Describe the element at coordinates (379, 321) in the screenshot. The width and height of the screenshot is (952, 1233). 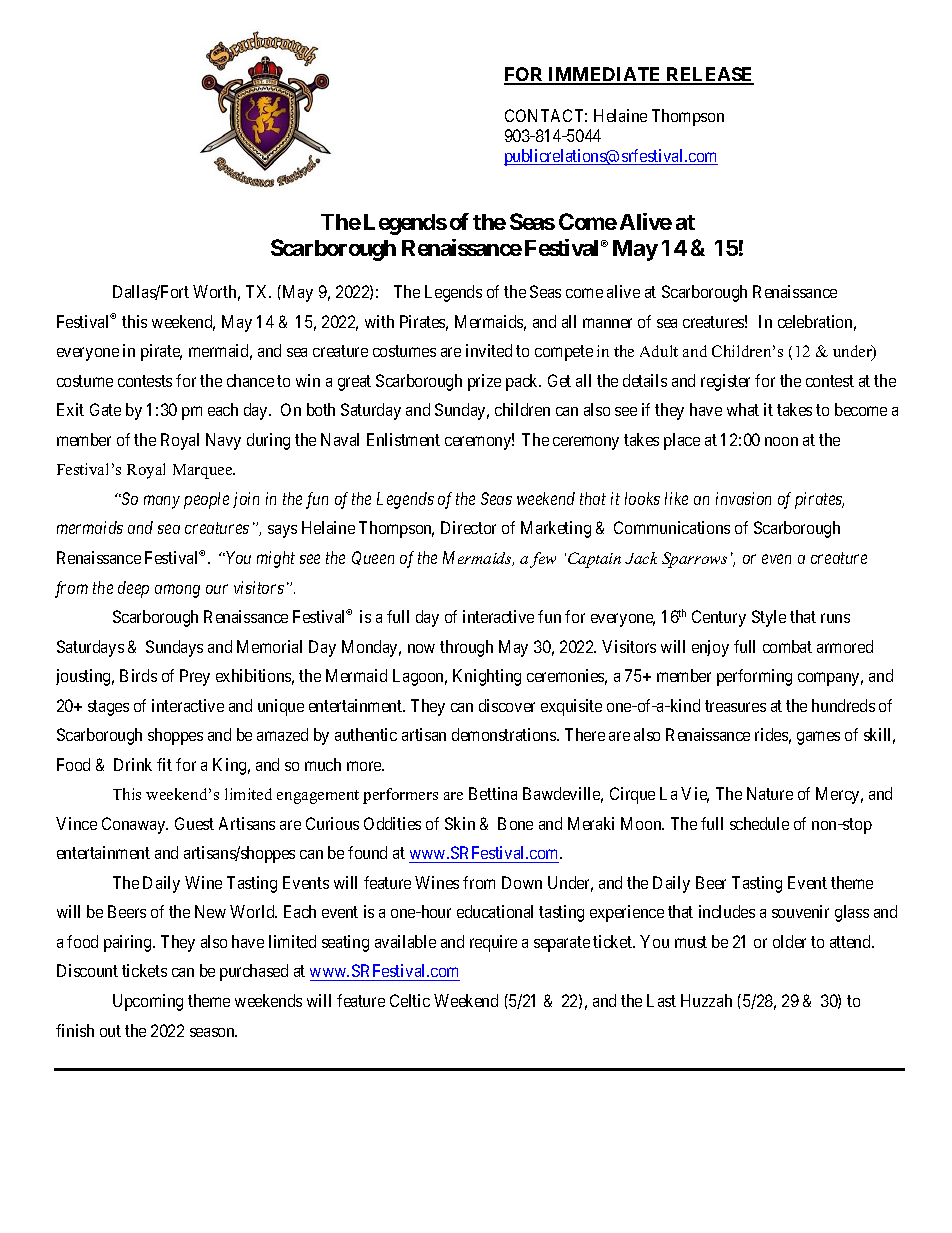
I see `with` at that location.
